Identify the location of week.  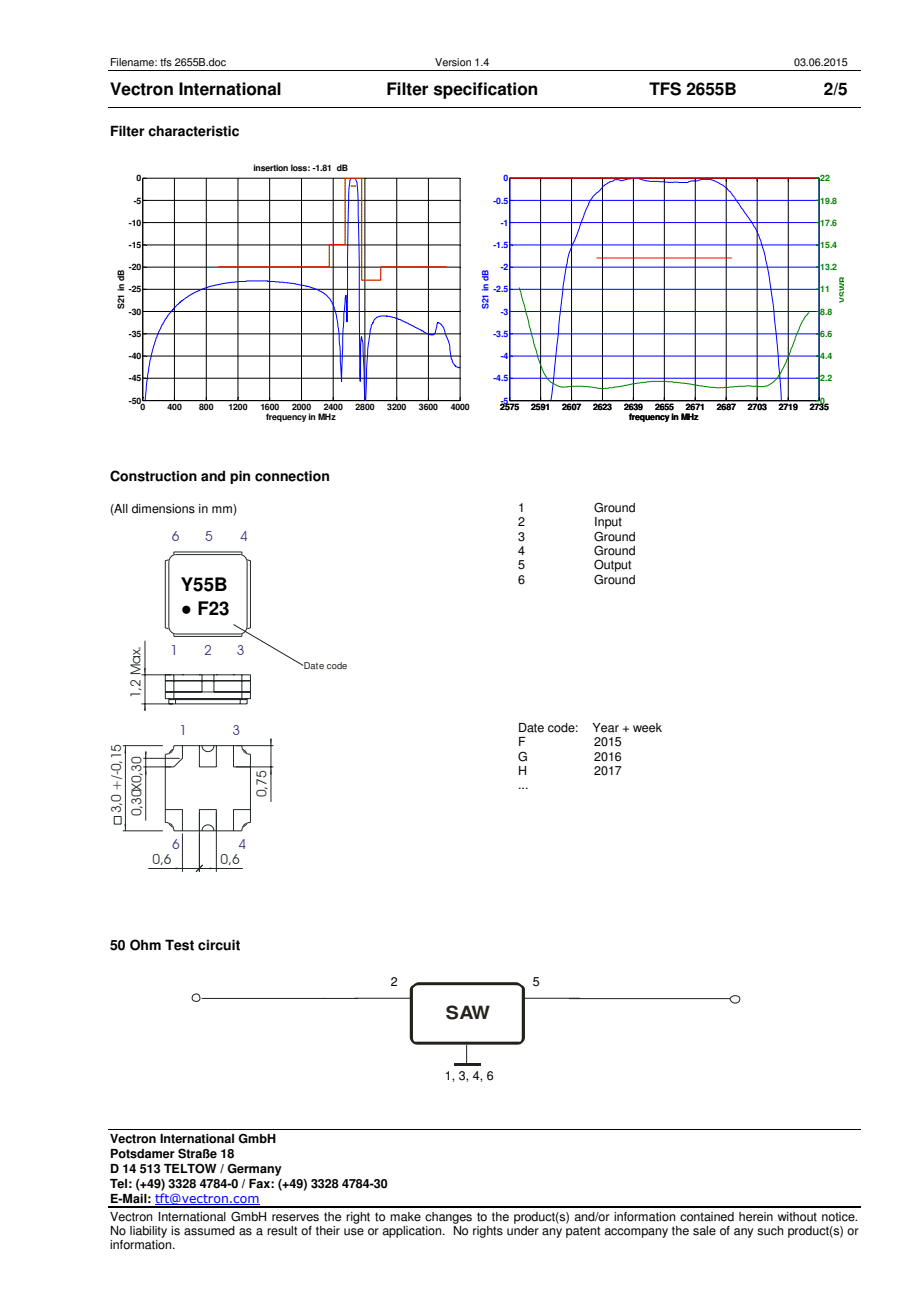
(647, 728).
